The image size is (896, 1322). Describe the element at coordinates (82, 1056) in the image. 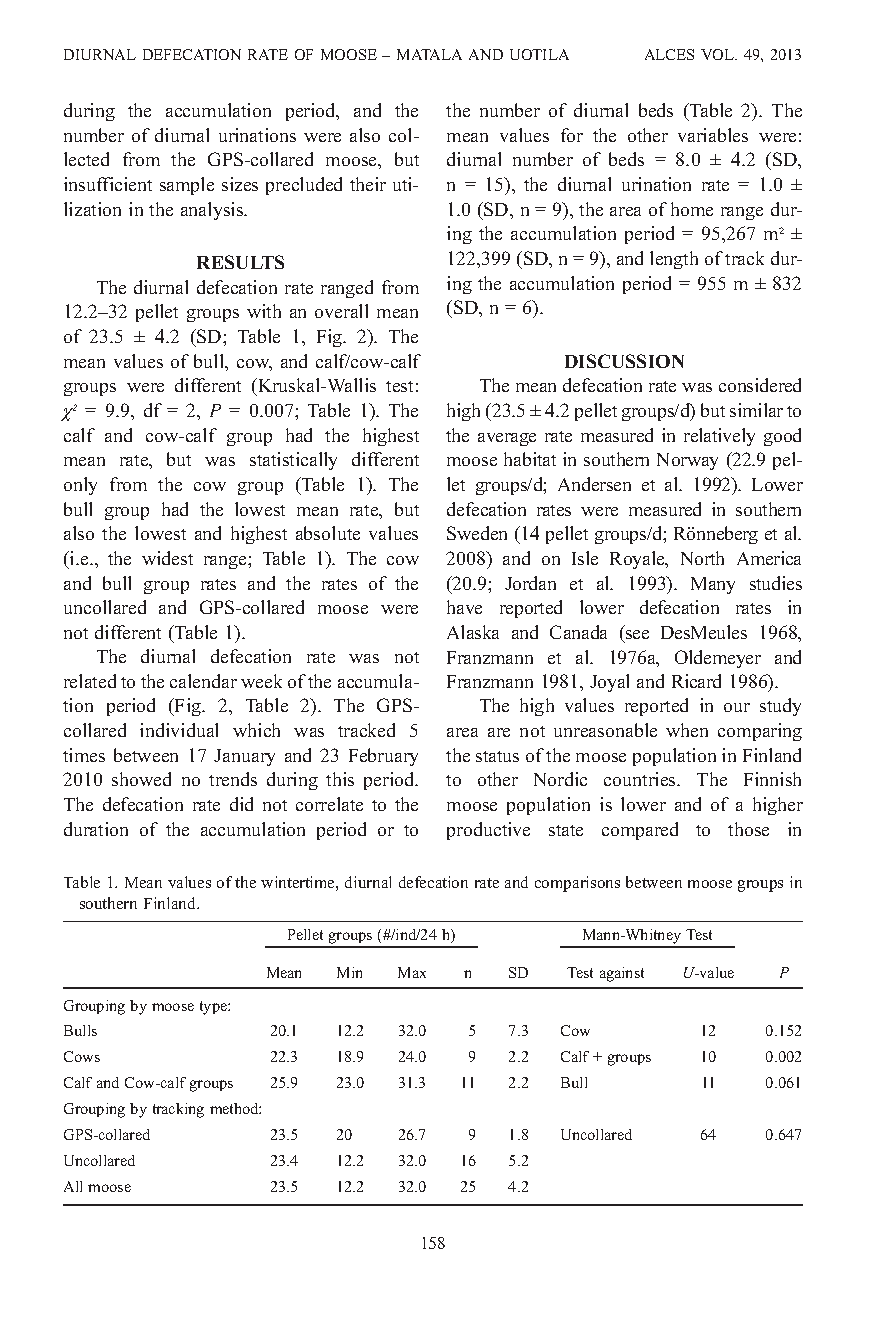

I see `Cows` at that location.
